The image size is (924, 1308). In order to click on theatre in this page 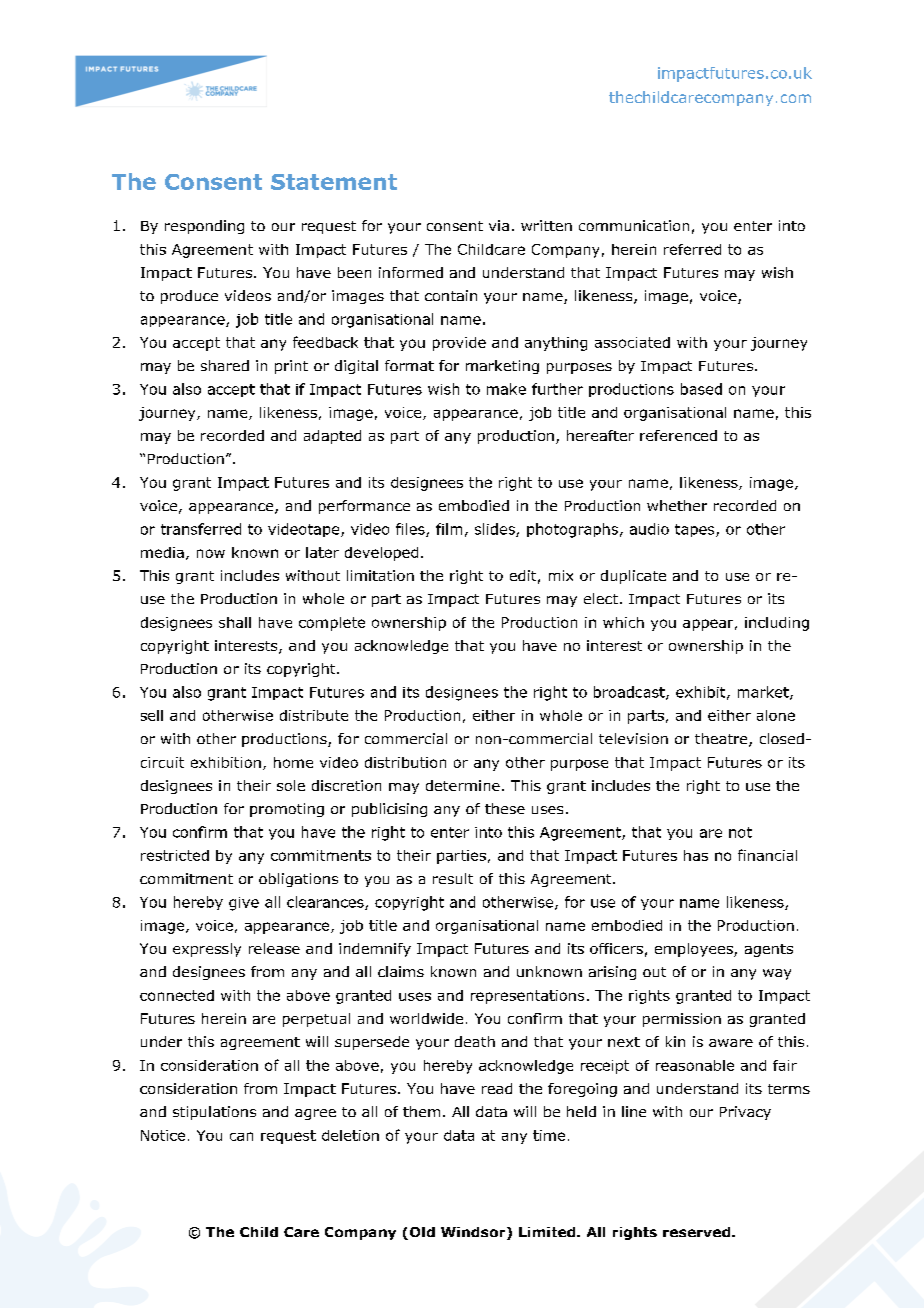, I will do `click(722, 740)`.
